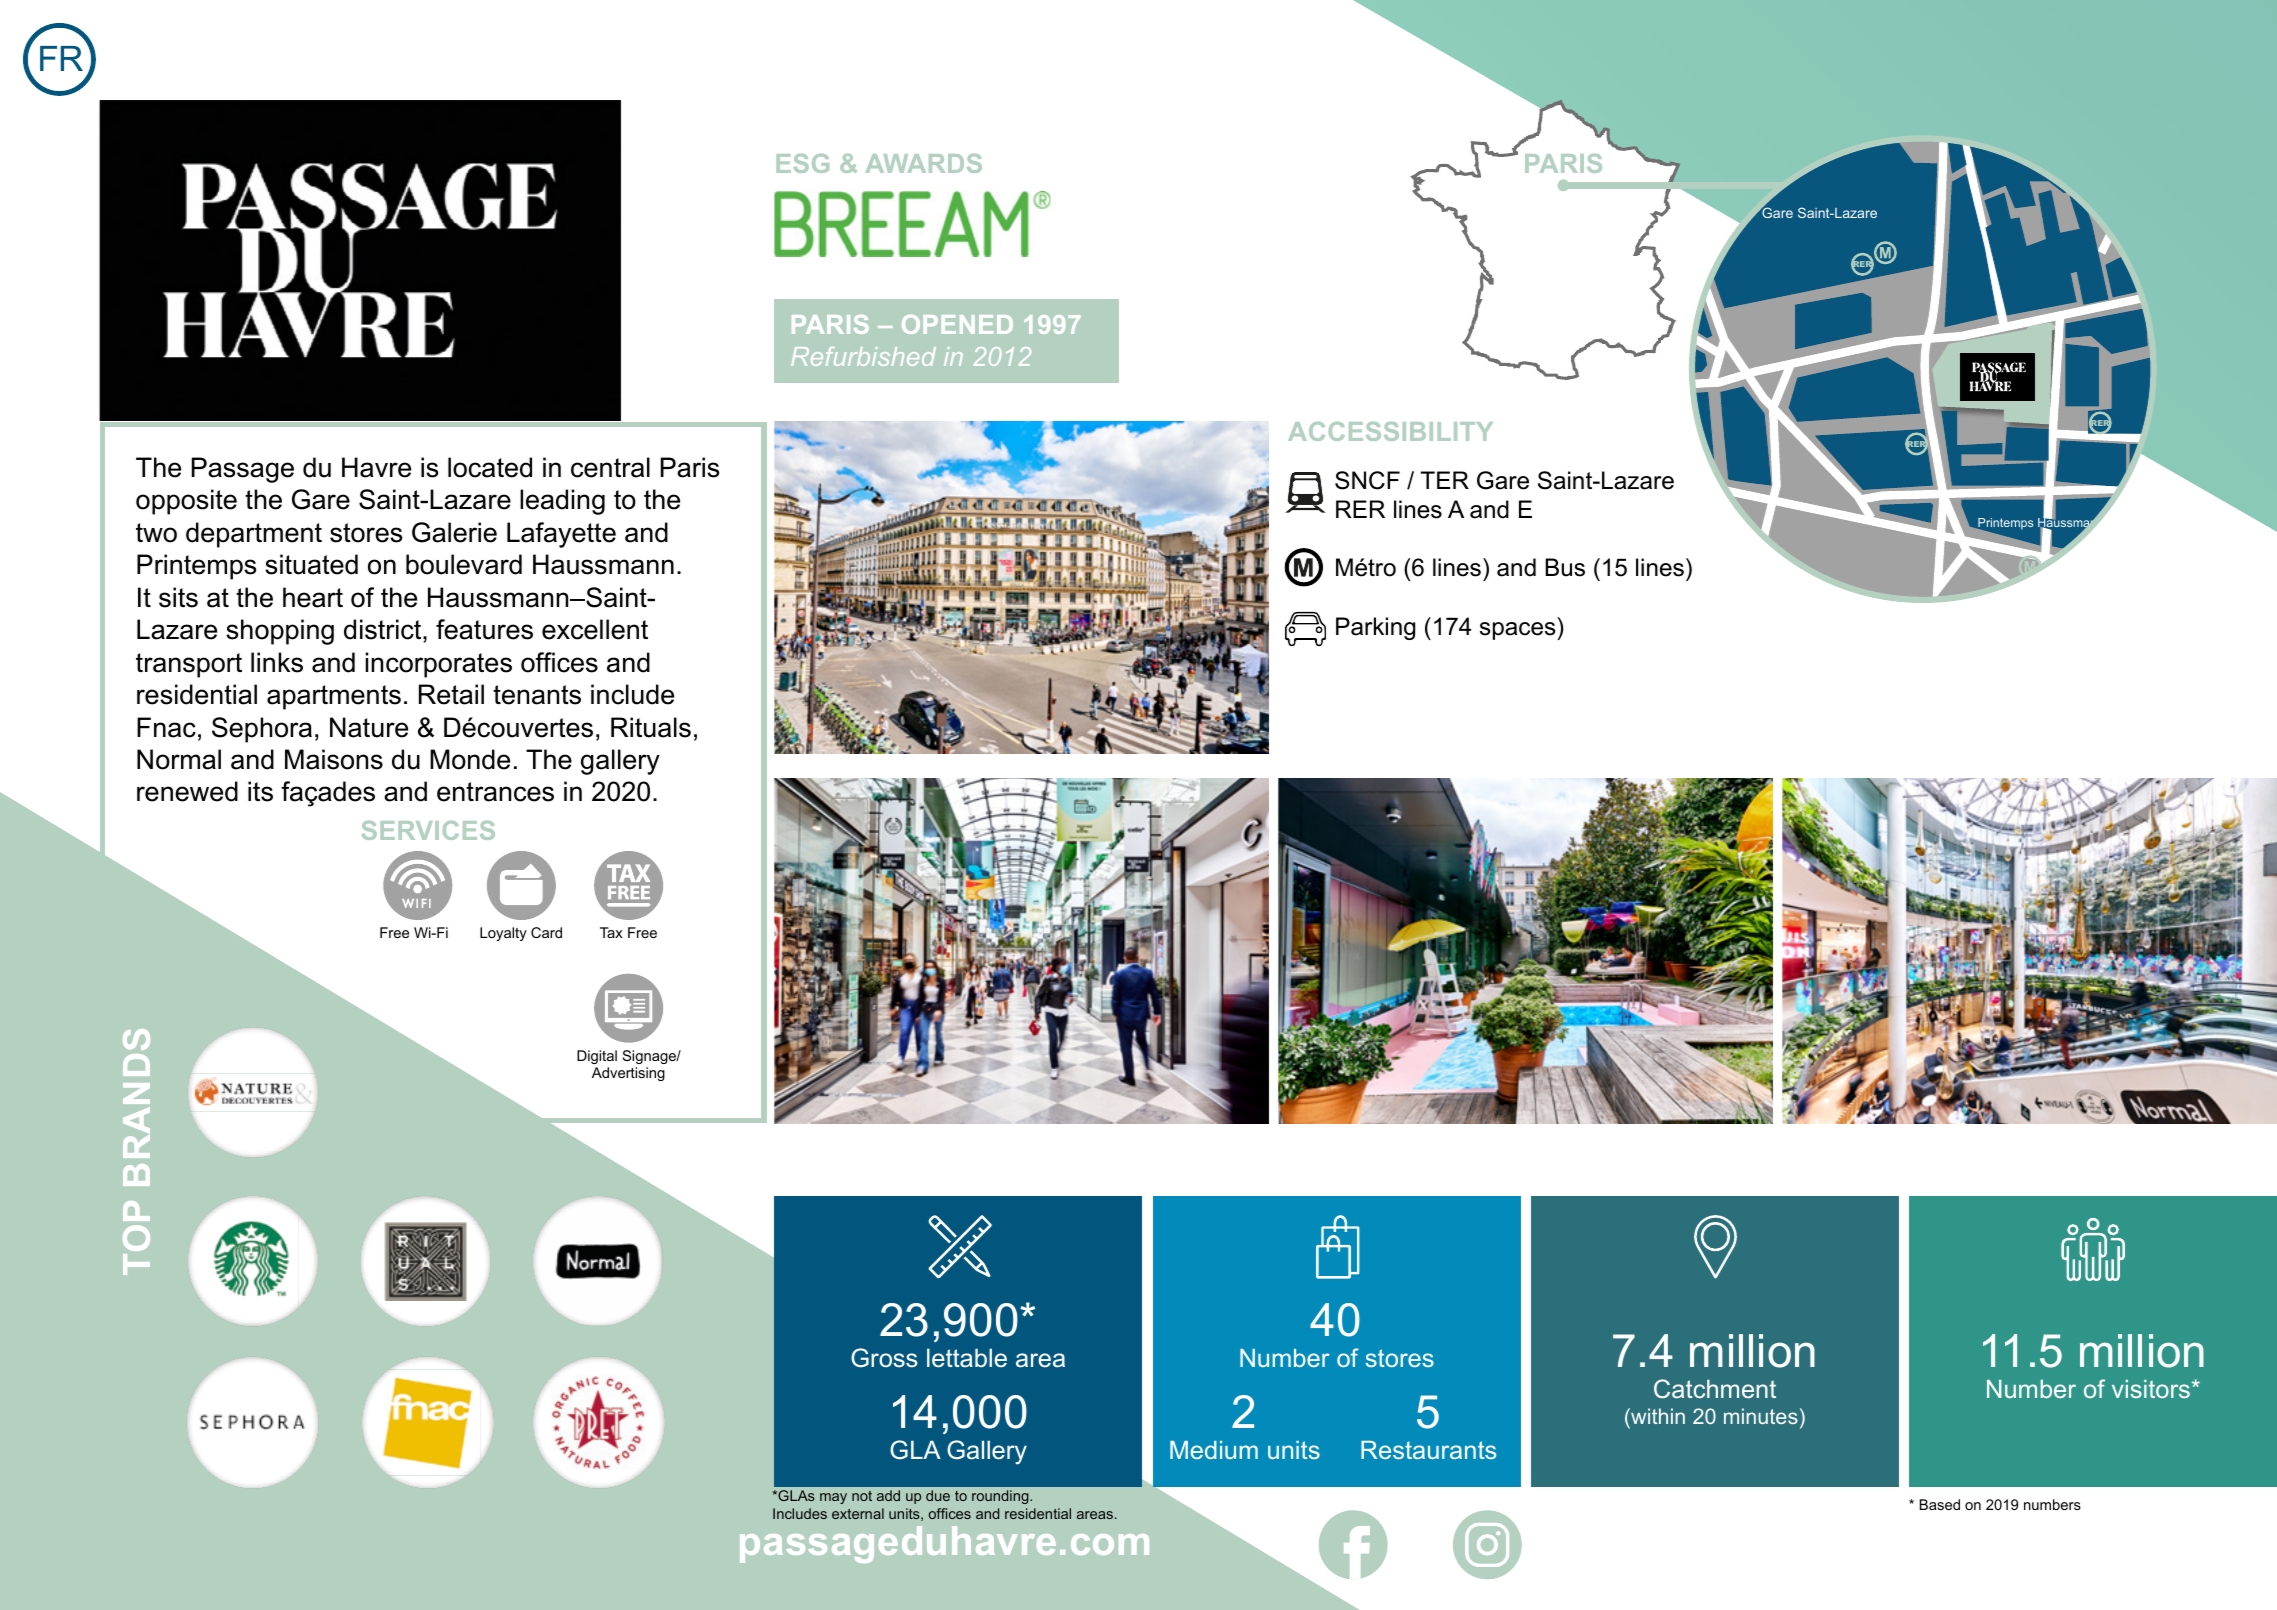  Describe the element at coordinates (1214, 1450) in the page. I see `Medium` at that location.
